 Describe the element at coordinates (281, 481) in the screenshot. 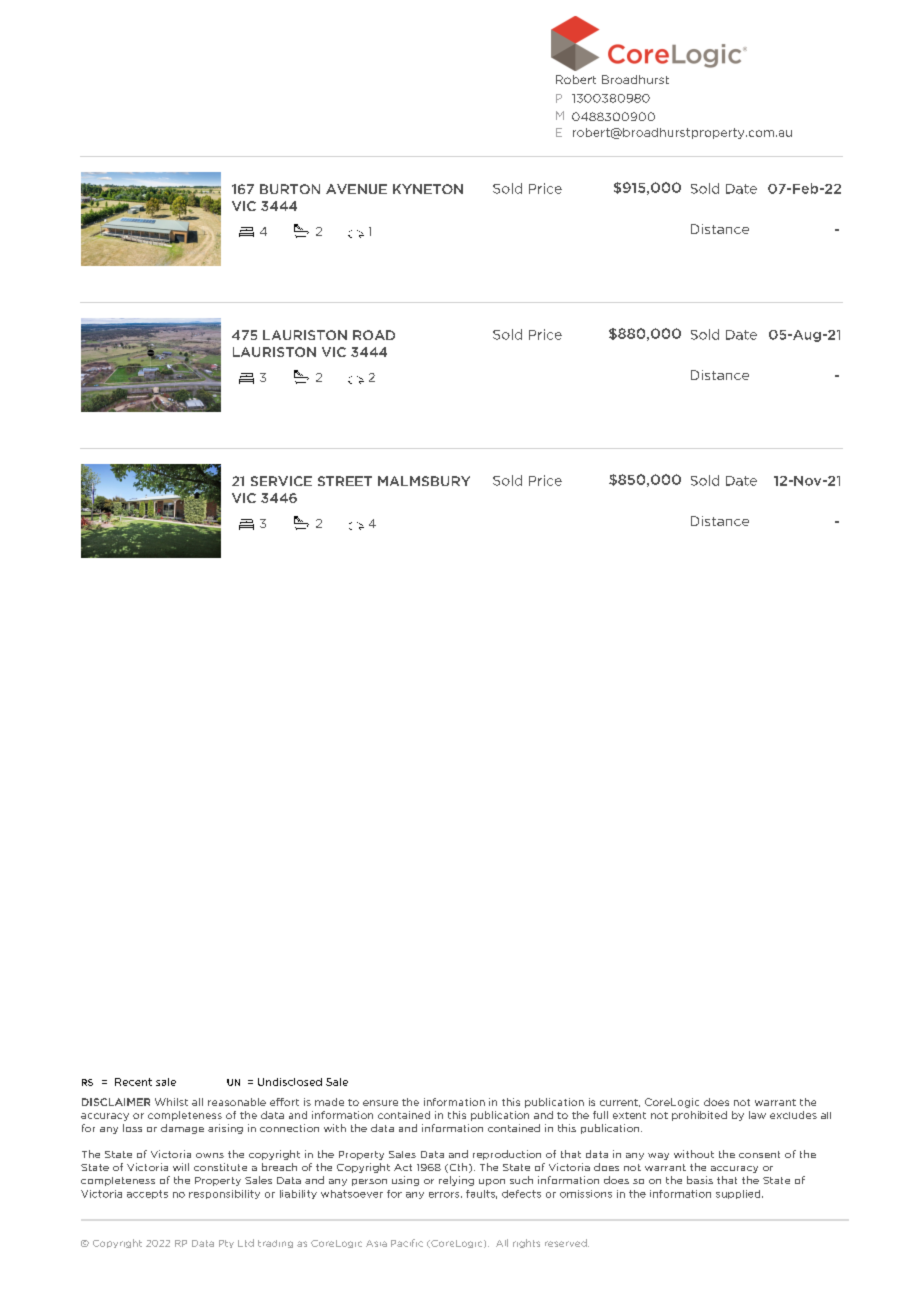

I see `SERVICE` at that location.
